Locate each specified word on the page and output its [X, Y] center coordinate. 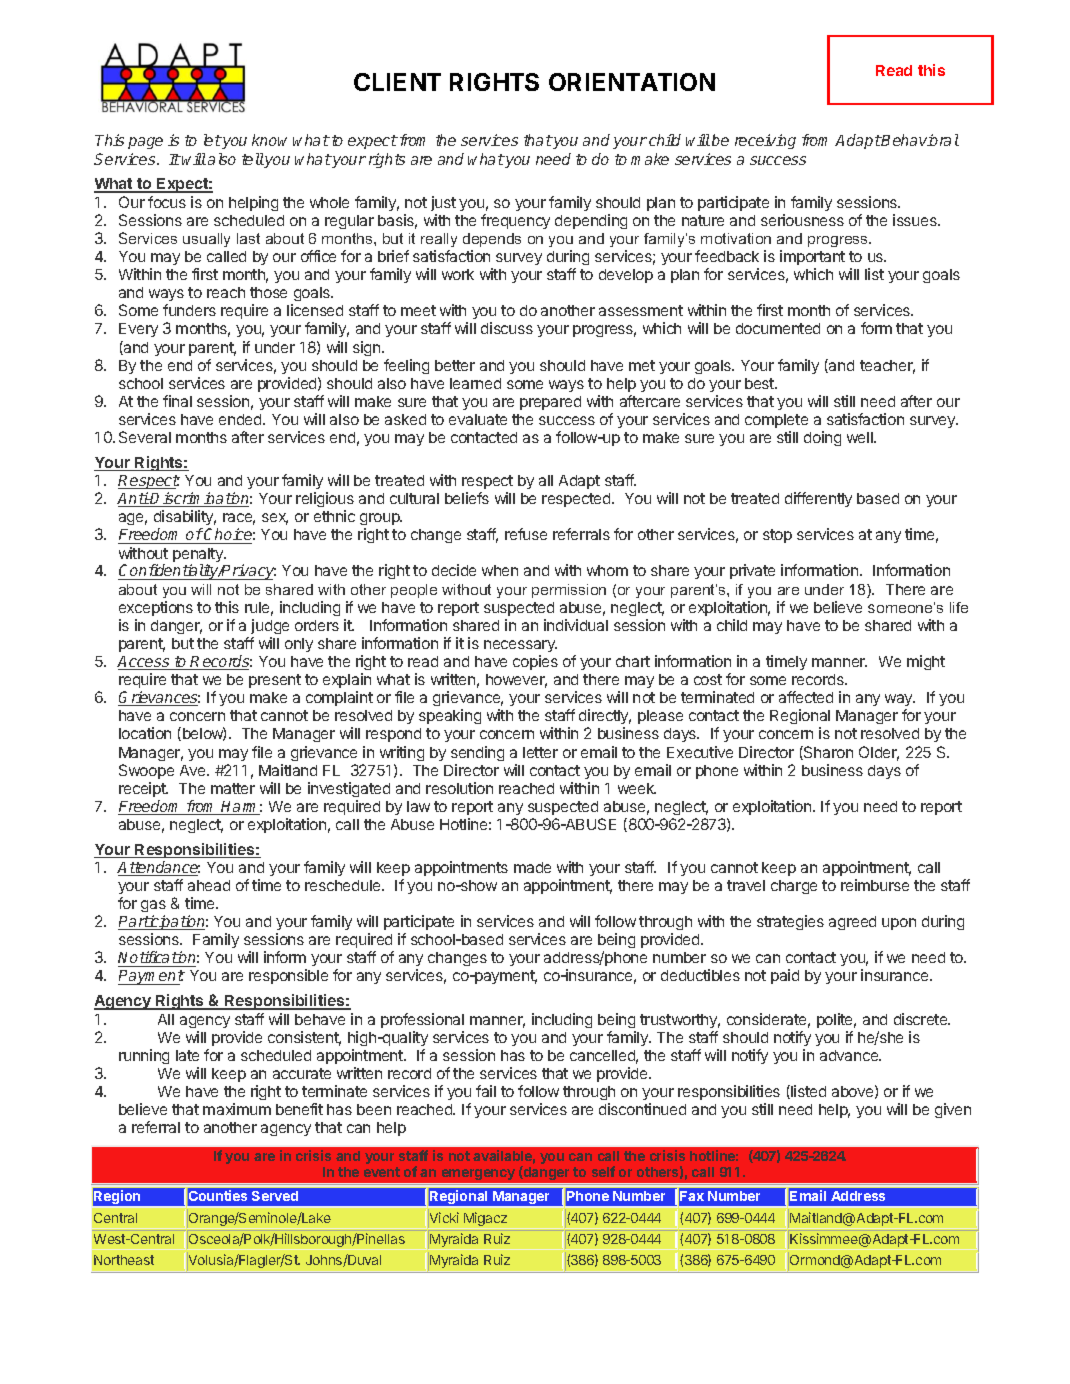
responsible [288, 976]
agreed [852, 923]
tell [253, 159]
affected [806, 697]
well [861, 437]
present [275, 681]
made [532, 867]
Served [275, 1196]
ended [241, 419]
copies [535, 662]
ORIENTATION [632, 82]
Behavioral [919, 140]
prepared [550, 403]
